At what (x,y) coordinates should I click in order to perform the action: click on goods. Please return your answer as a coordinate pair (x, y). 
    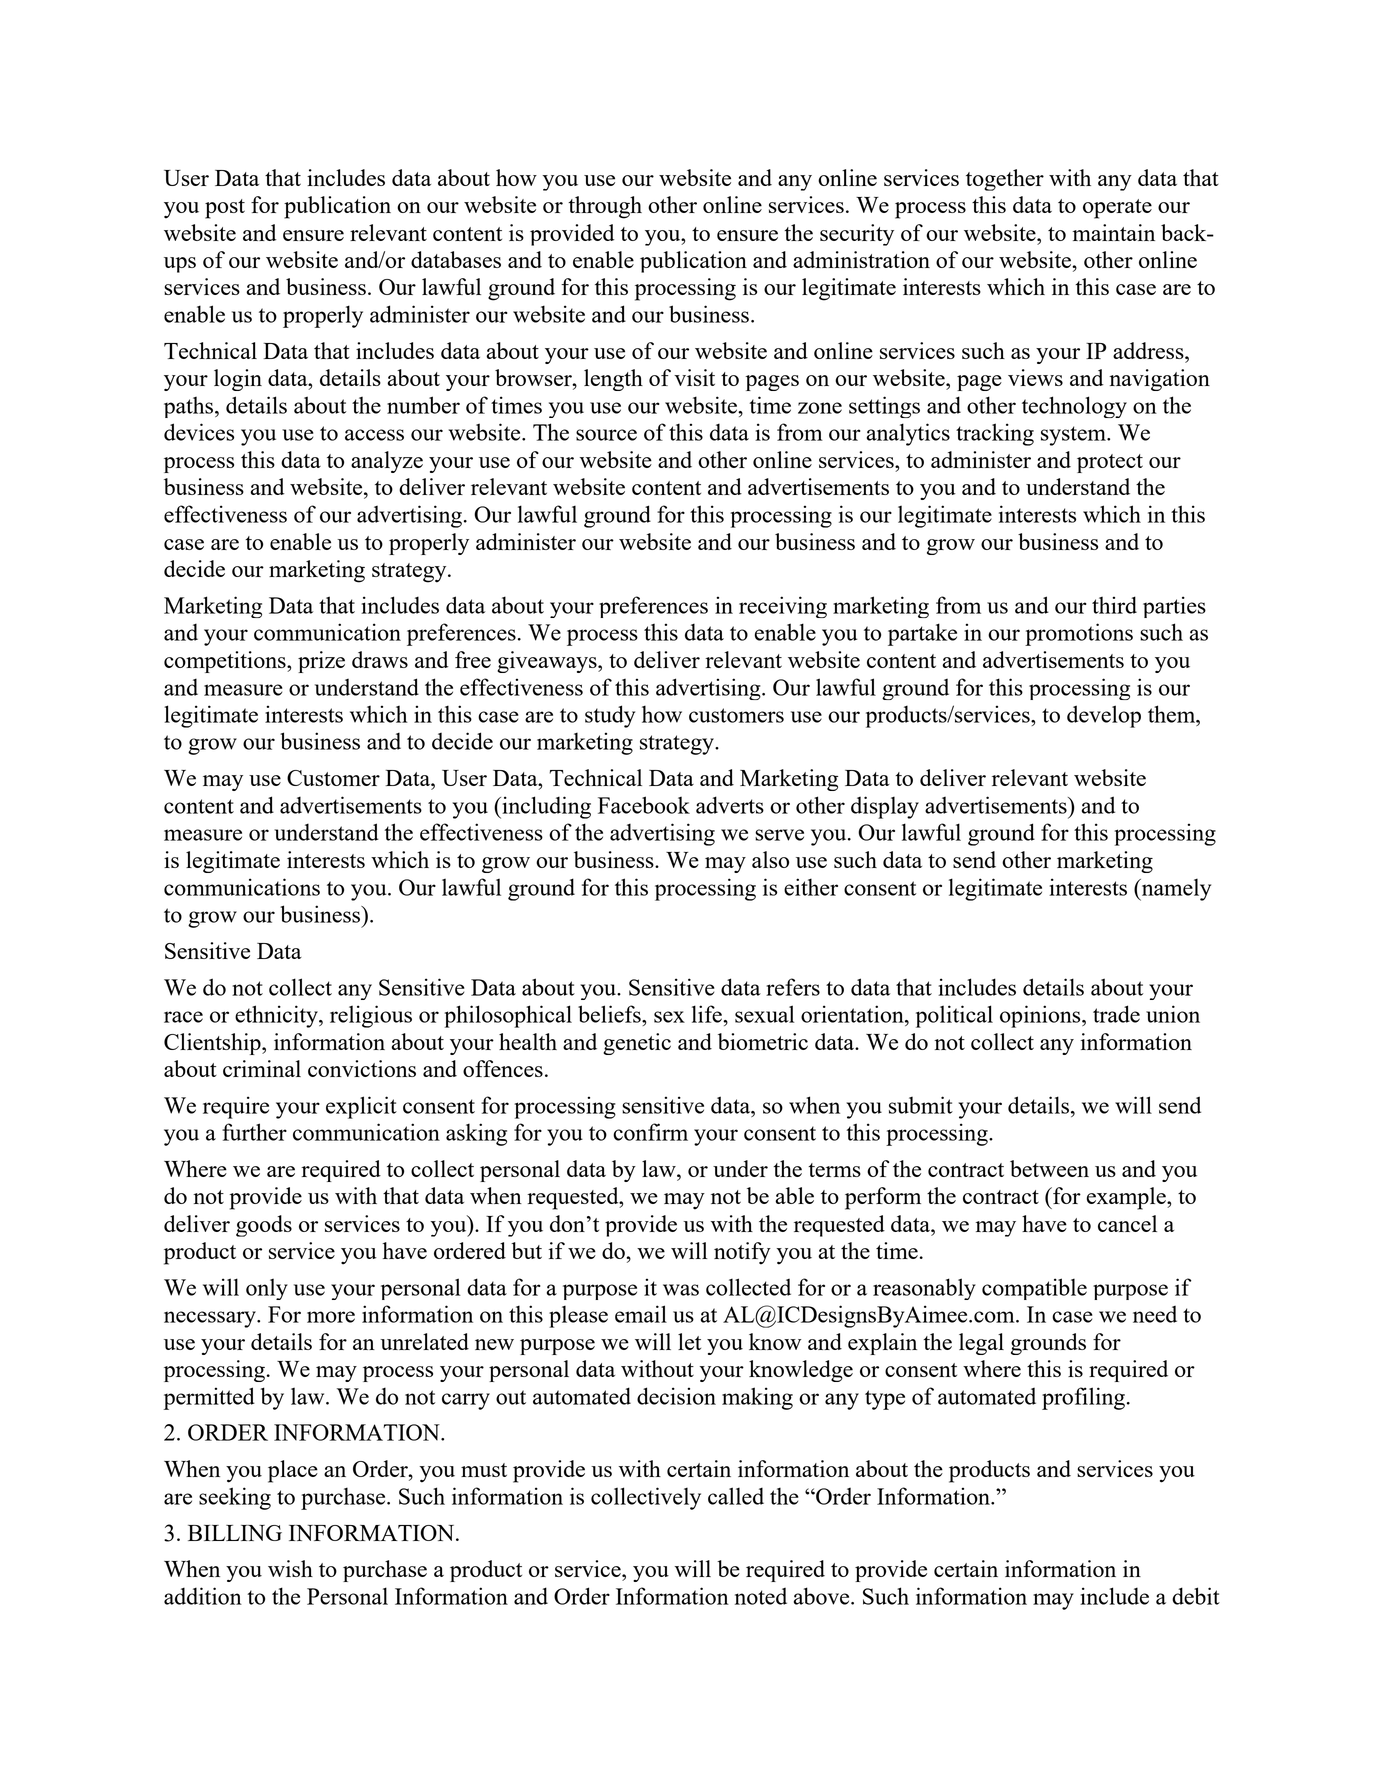
    Looking at the image, I should click on (264, 1226).
